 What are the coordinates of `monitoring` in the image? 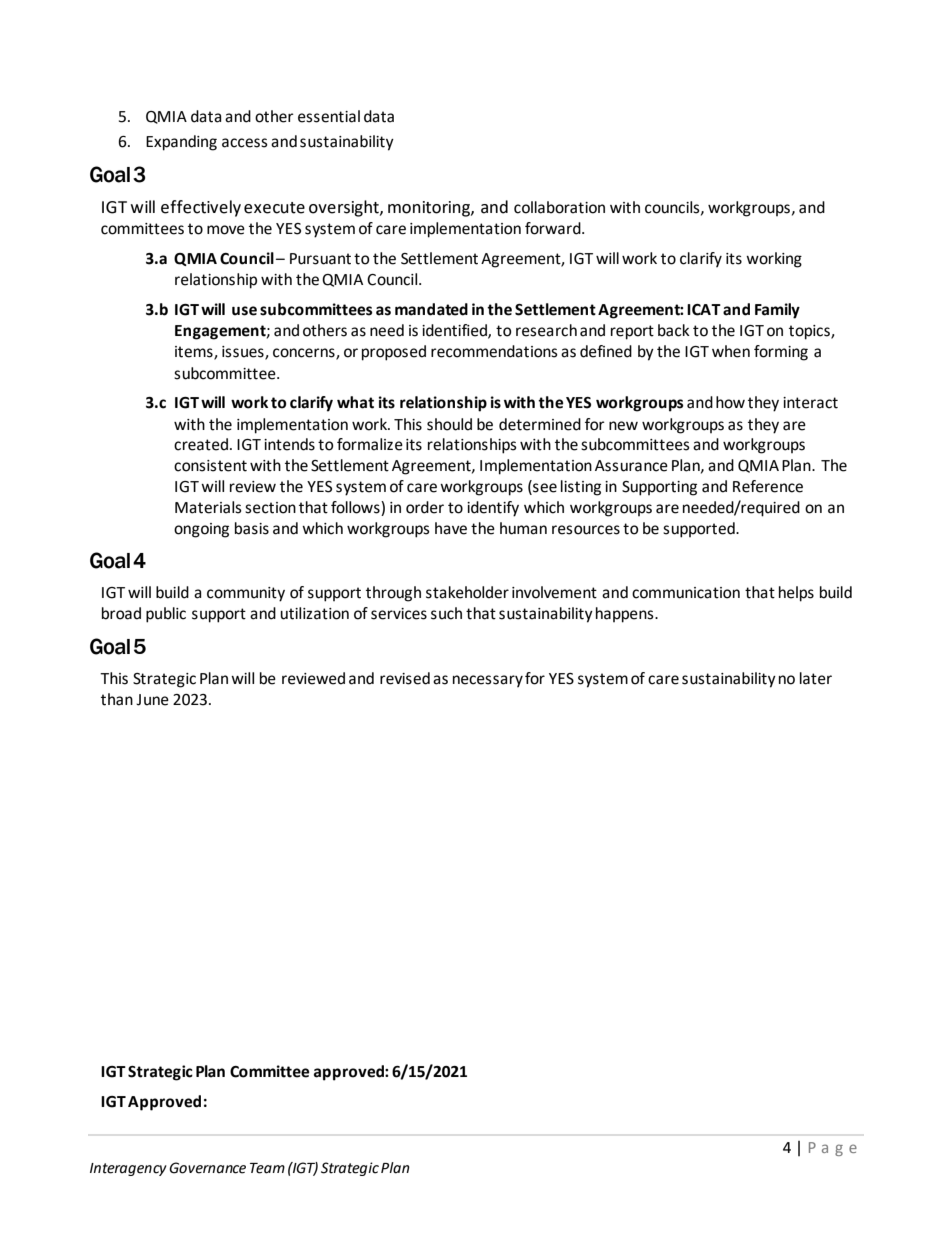 It's located at (430, 209).
